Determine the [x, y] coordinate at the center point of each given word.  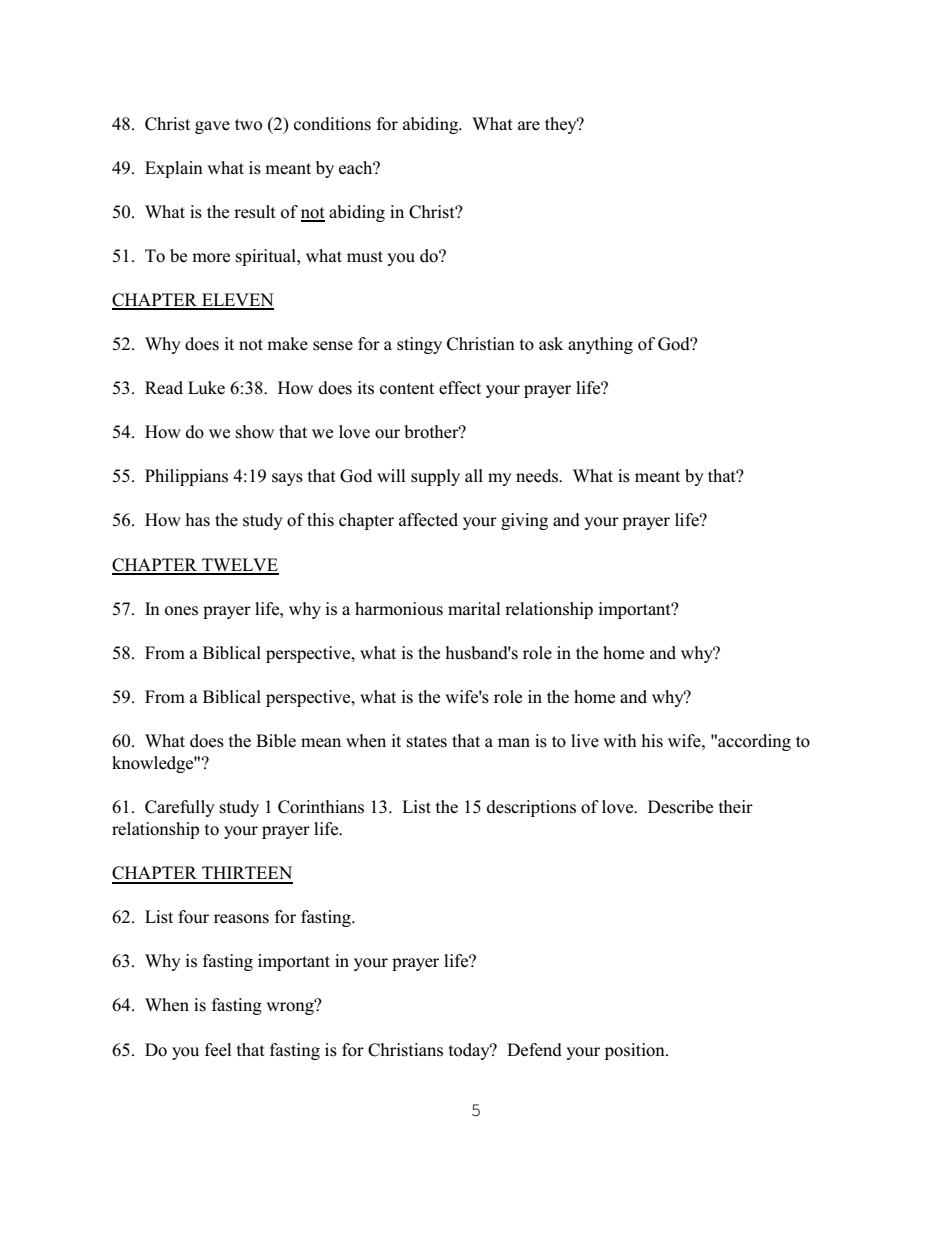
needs [538, 476]
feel [218, 1050]
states [427, 742]
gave [212, 127]
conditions [332, 124]
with [620, 740]
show [255, 432]
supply [435, 477]
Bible [276, 741]
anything [600, 345]
